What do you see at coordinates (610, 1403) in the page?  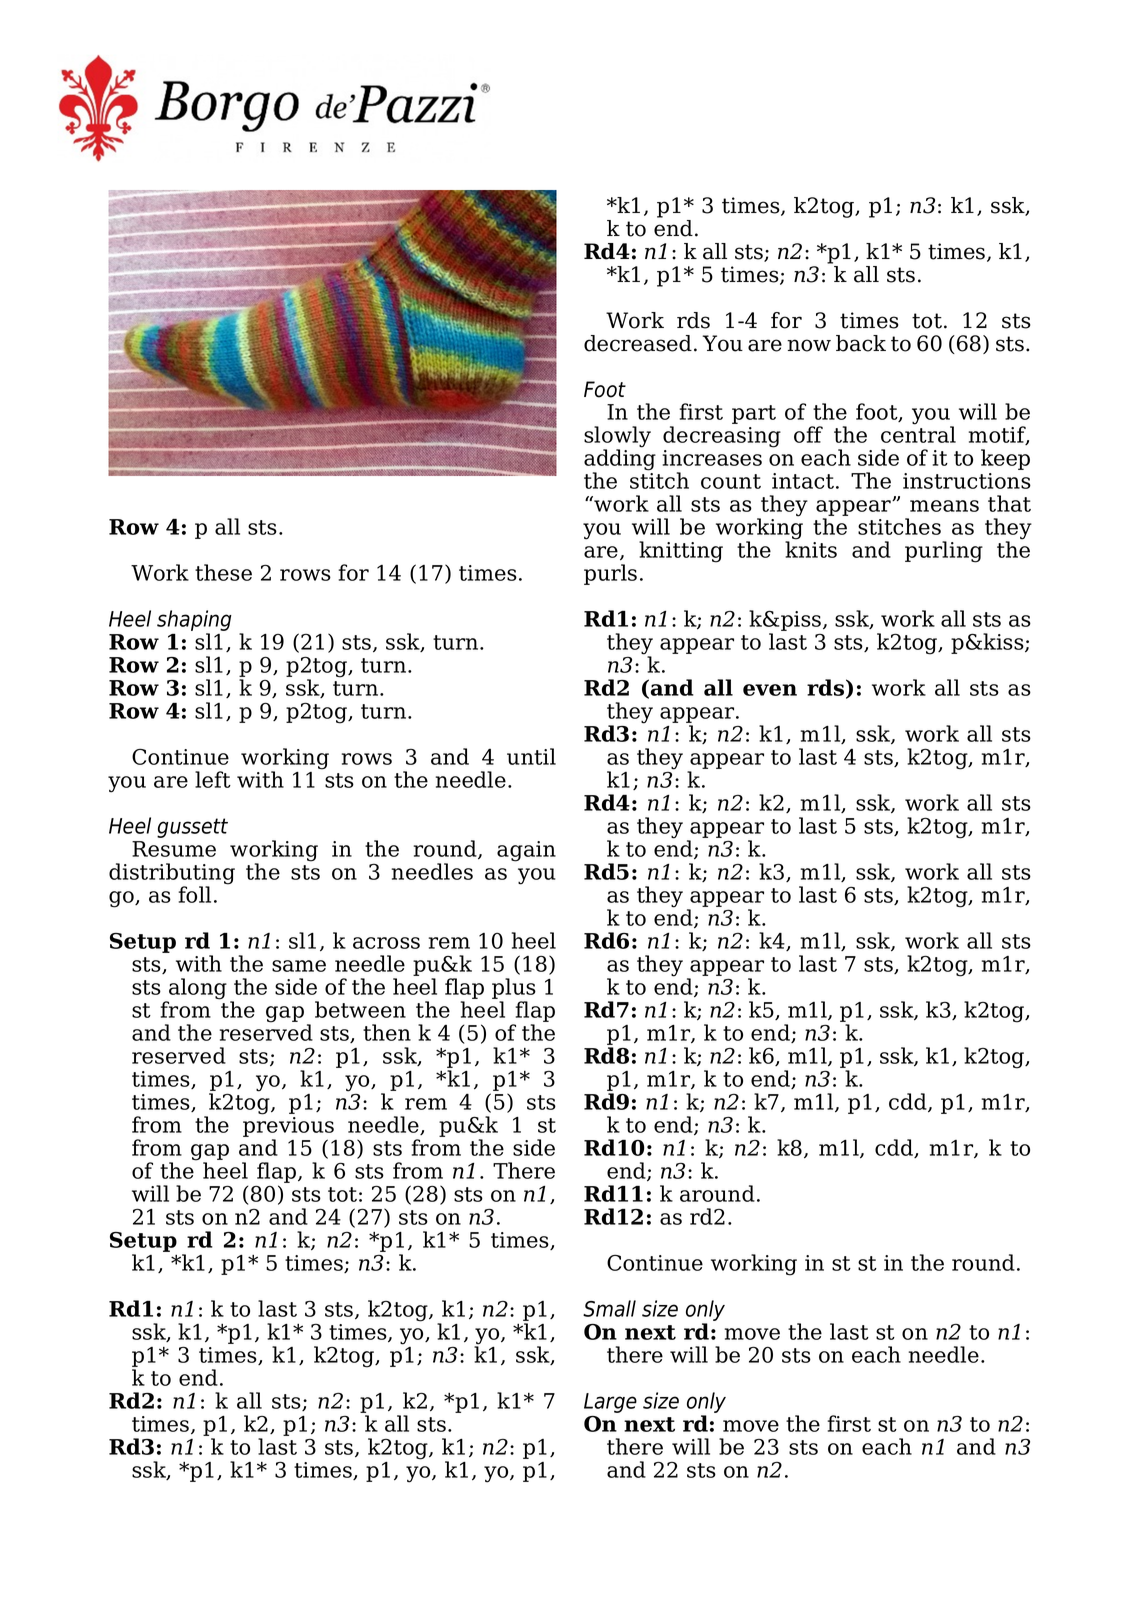 I see `Large` at bounding box center [610, 1403].
